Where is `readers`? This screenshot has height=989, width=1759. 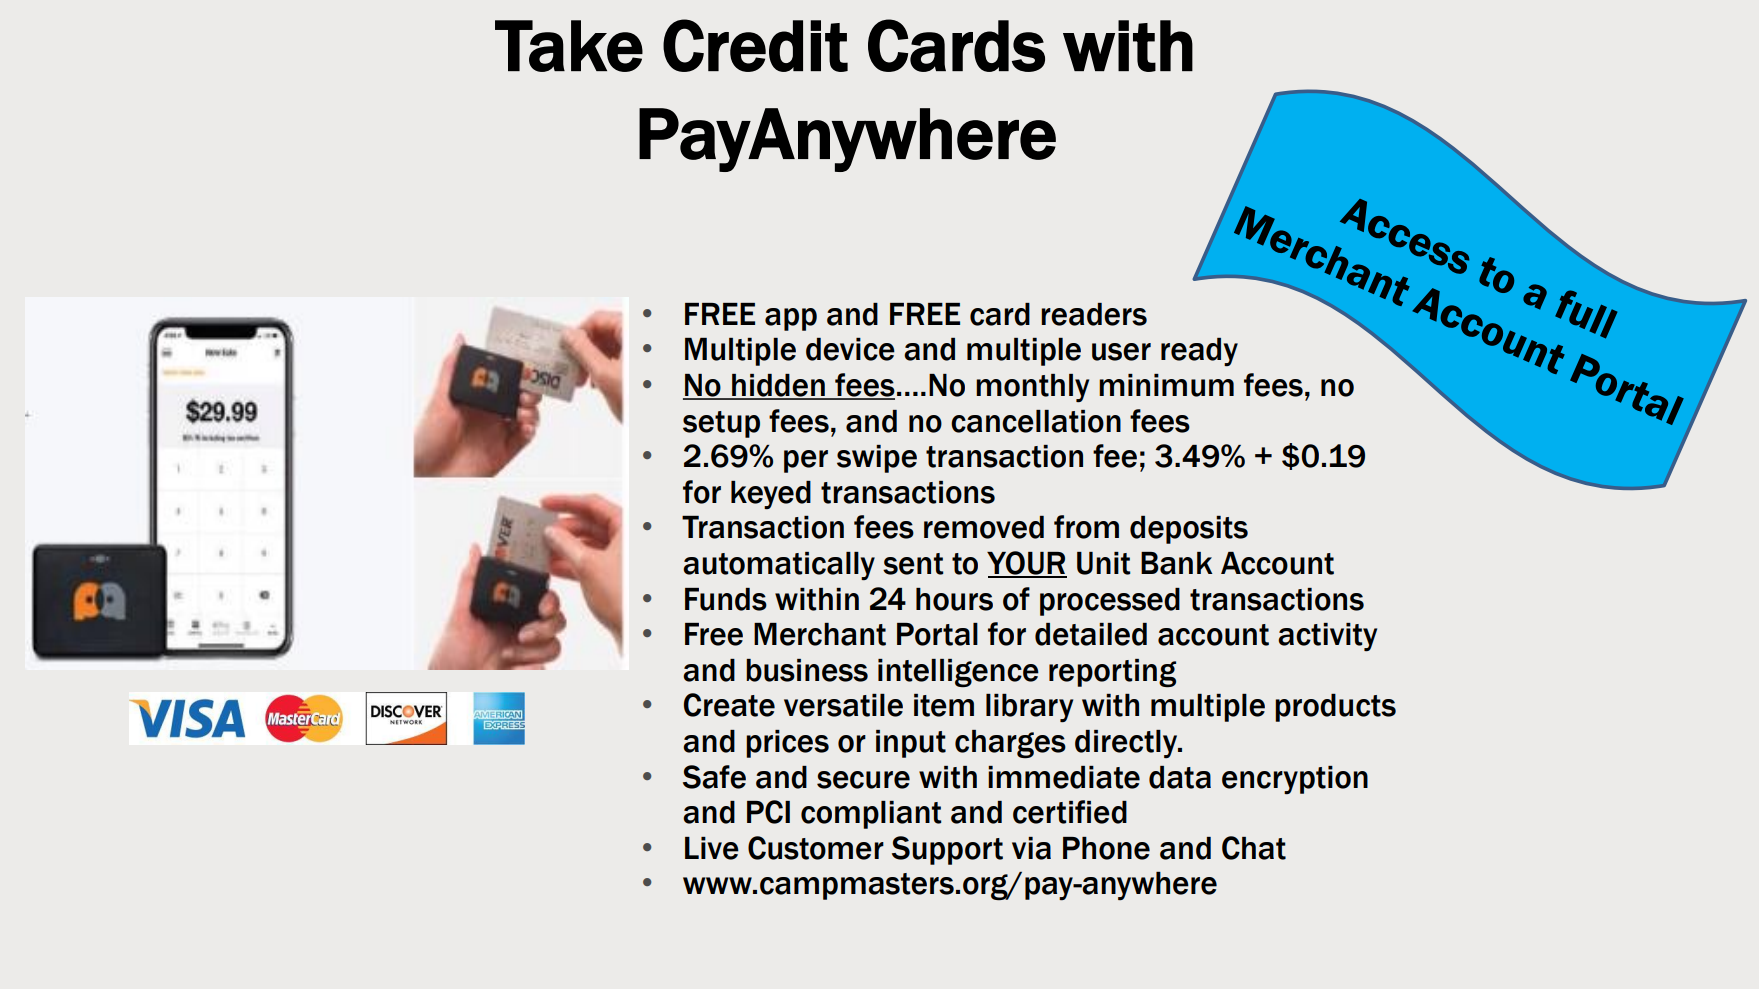 readers is located at coordinates (1094, 314).
